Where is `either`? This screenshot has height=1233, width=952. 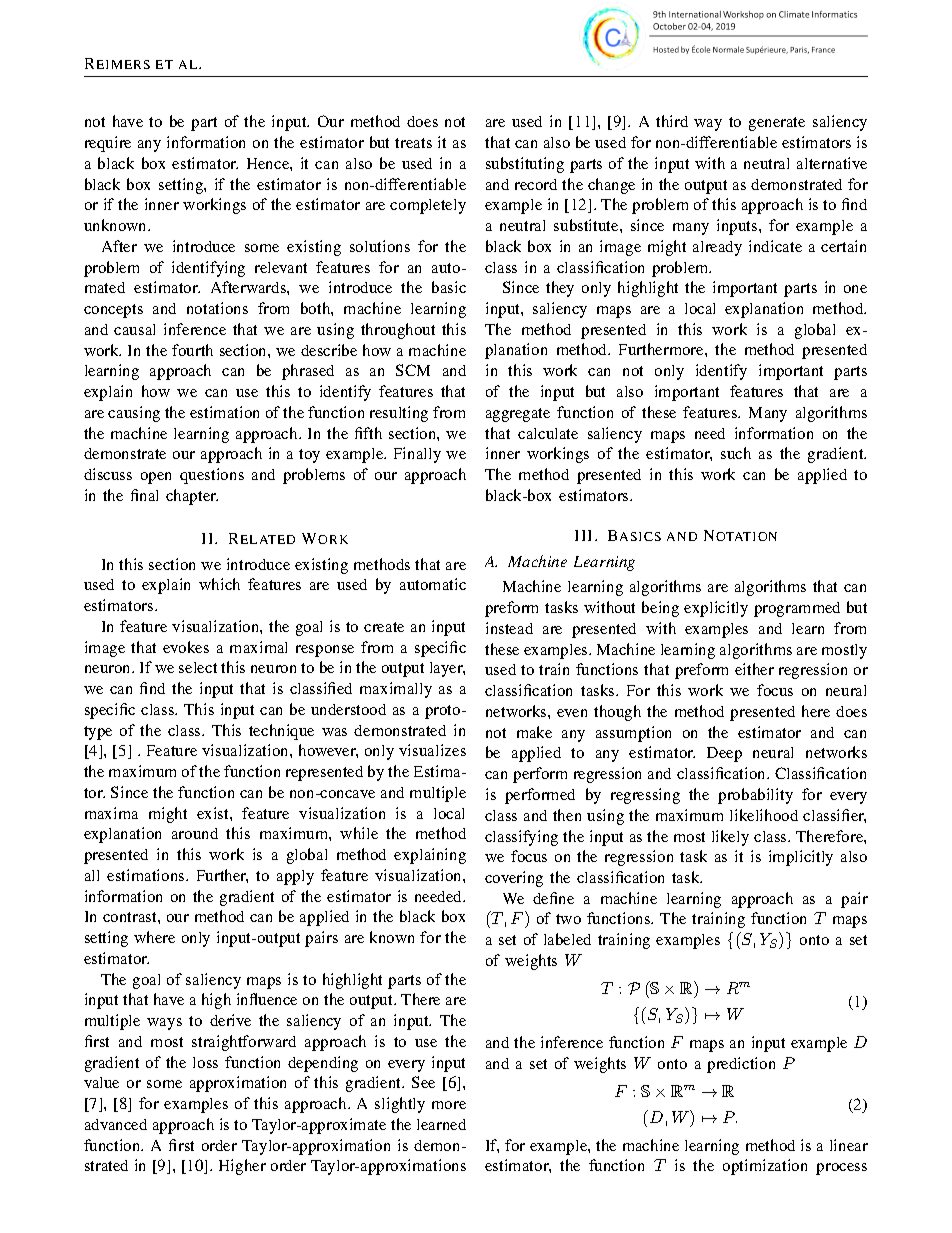
either is located at coordinates (754, 669).
